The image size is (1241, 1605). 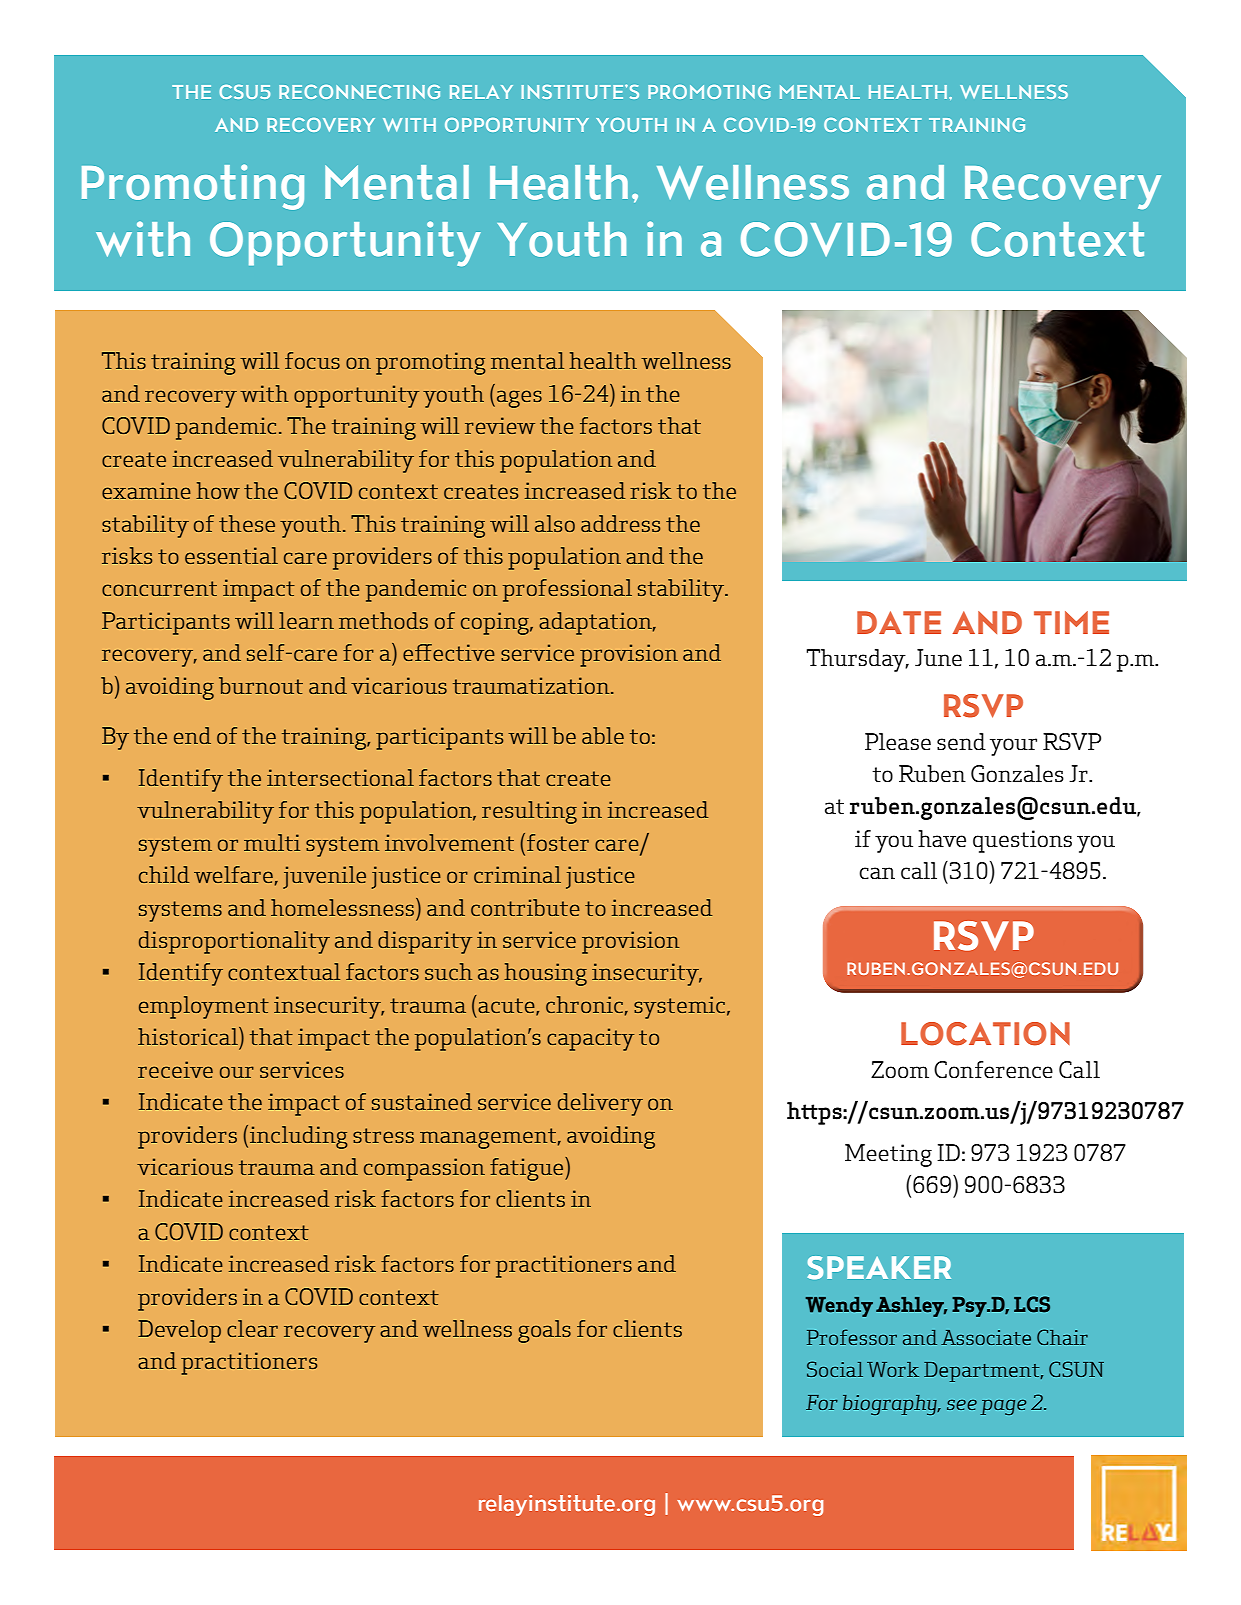 I want to click on address, so click(x=620, y=523).
